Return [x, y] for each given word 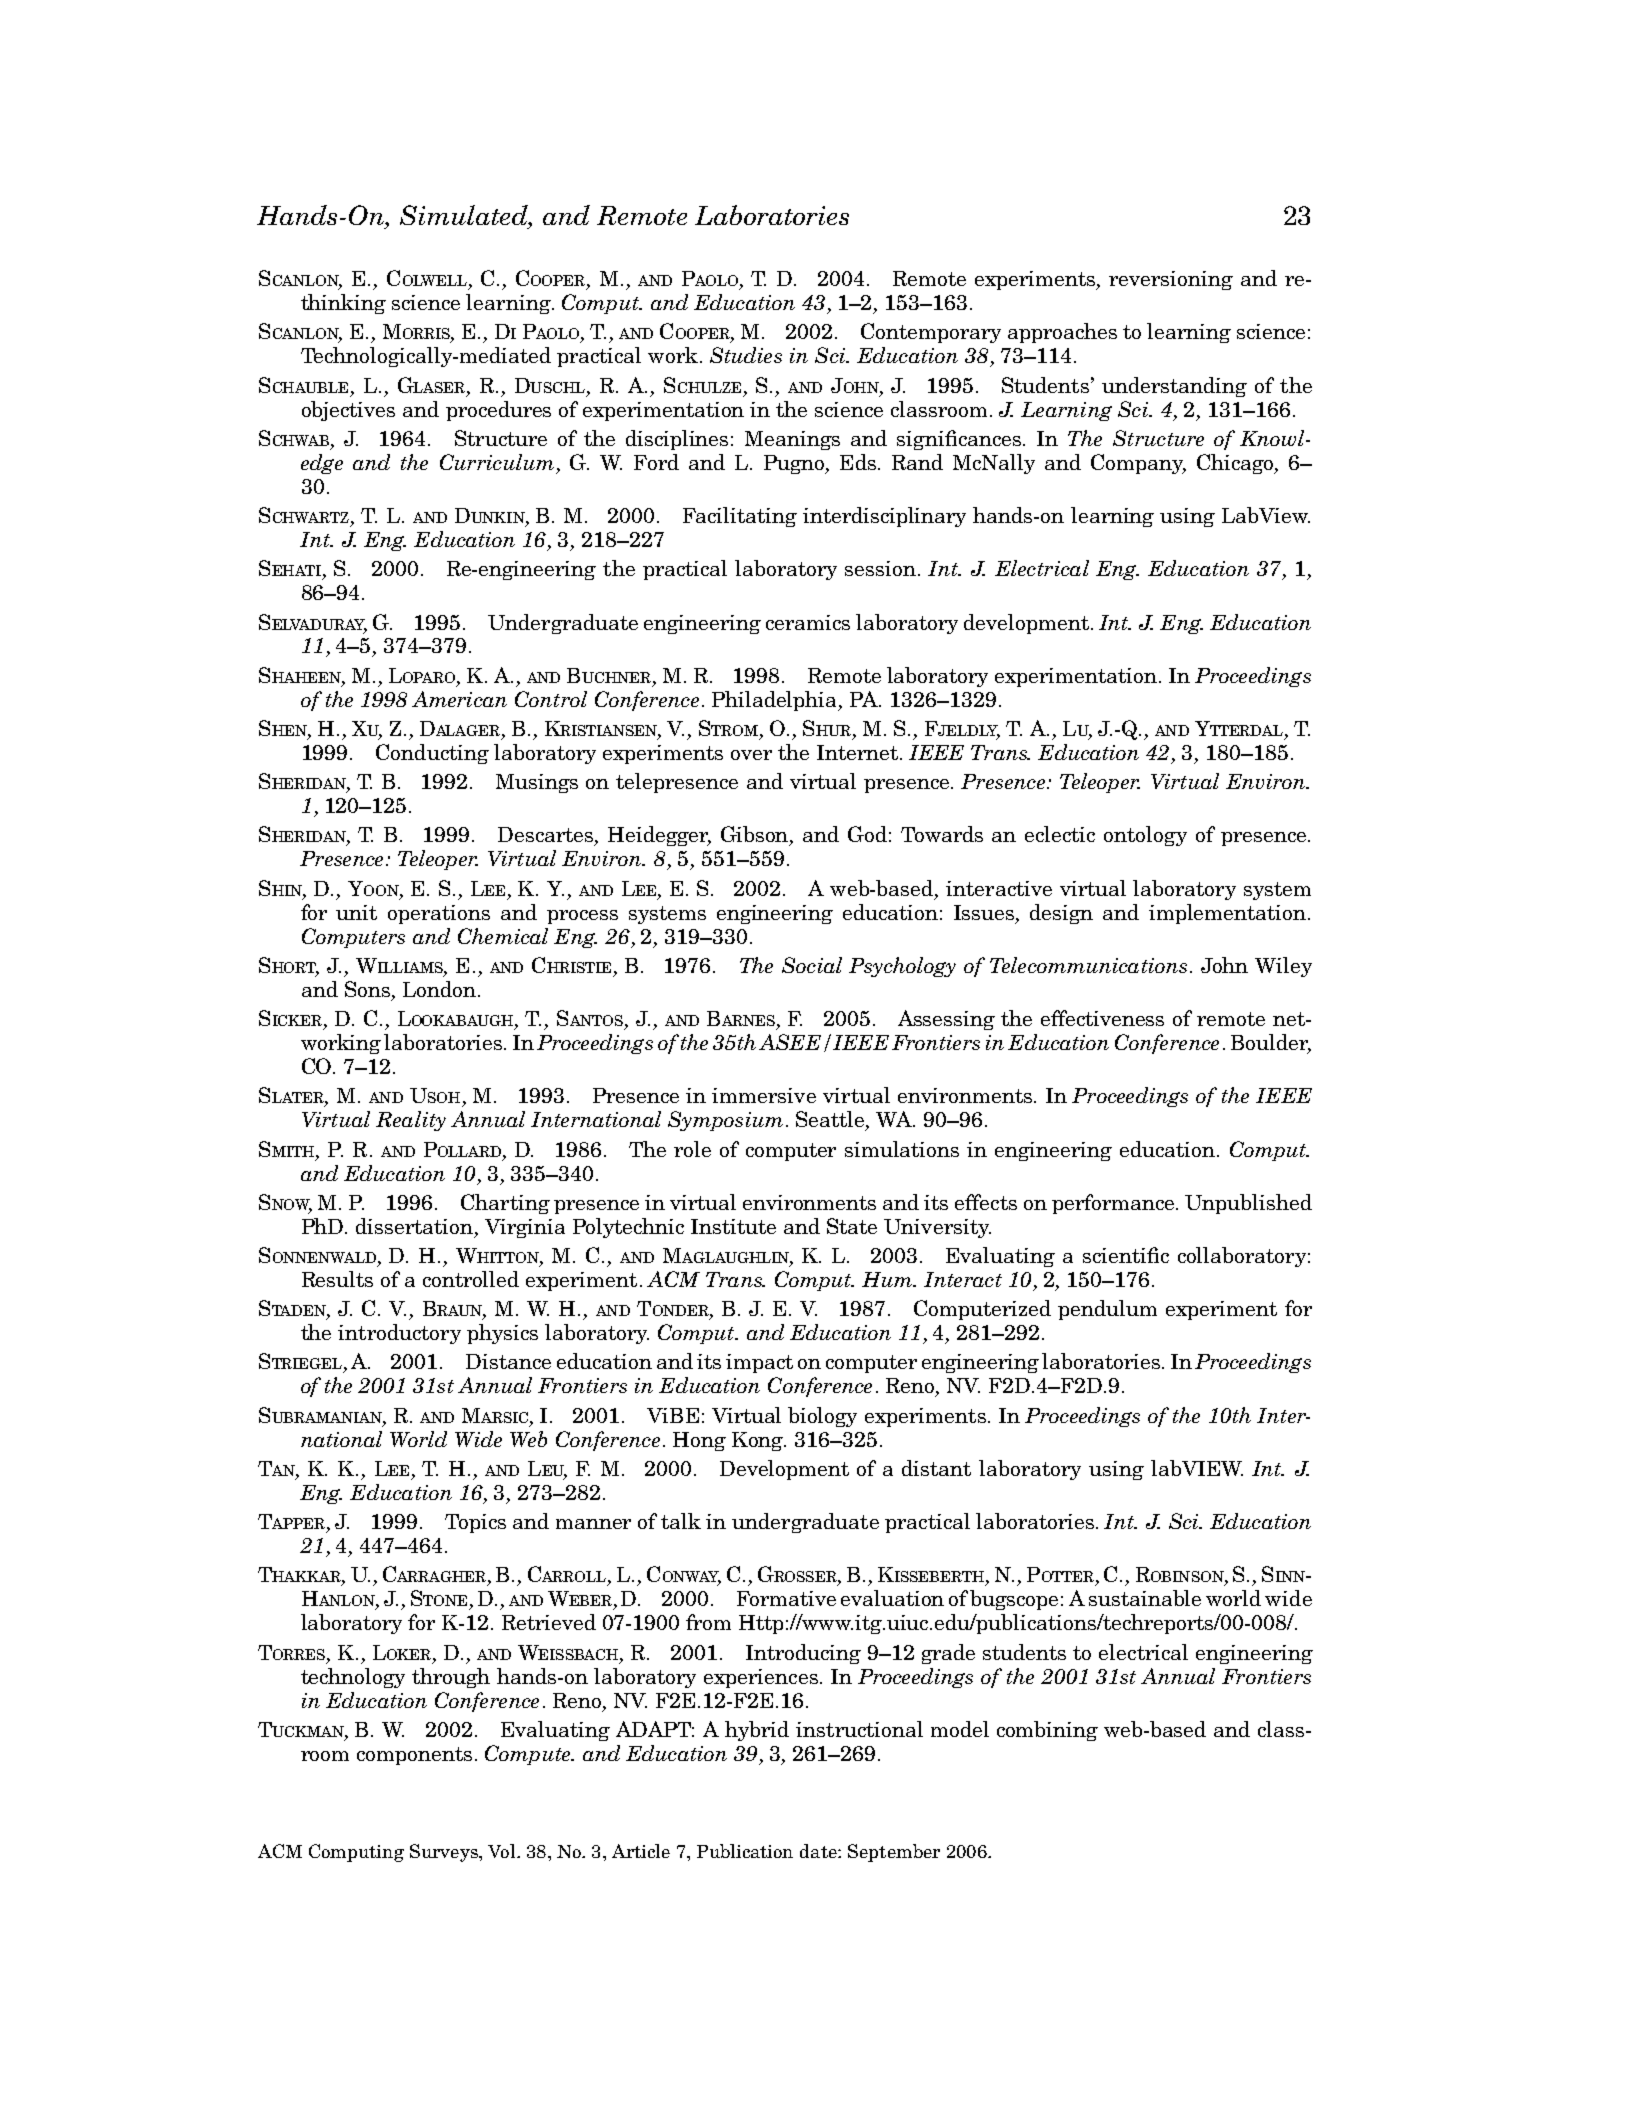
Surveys [445, 1853]
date [819, 1851]
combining [1047, 1731]
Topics [475, 1523]
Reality [411, 1121]
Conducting [432, 754]
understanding [1174, 387]
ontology [1145, 836]
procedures [498, 411]
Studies [746, 355]
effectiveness [1102, 1018]
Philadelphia [776, 701]
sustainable [1145, 1598]
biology [822, 1417]
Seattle [831, 1120]
